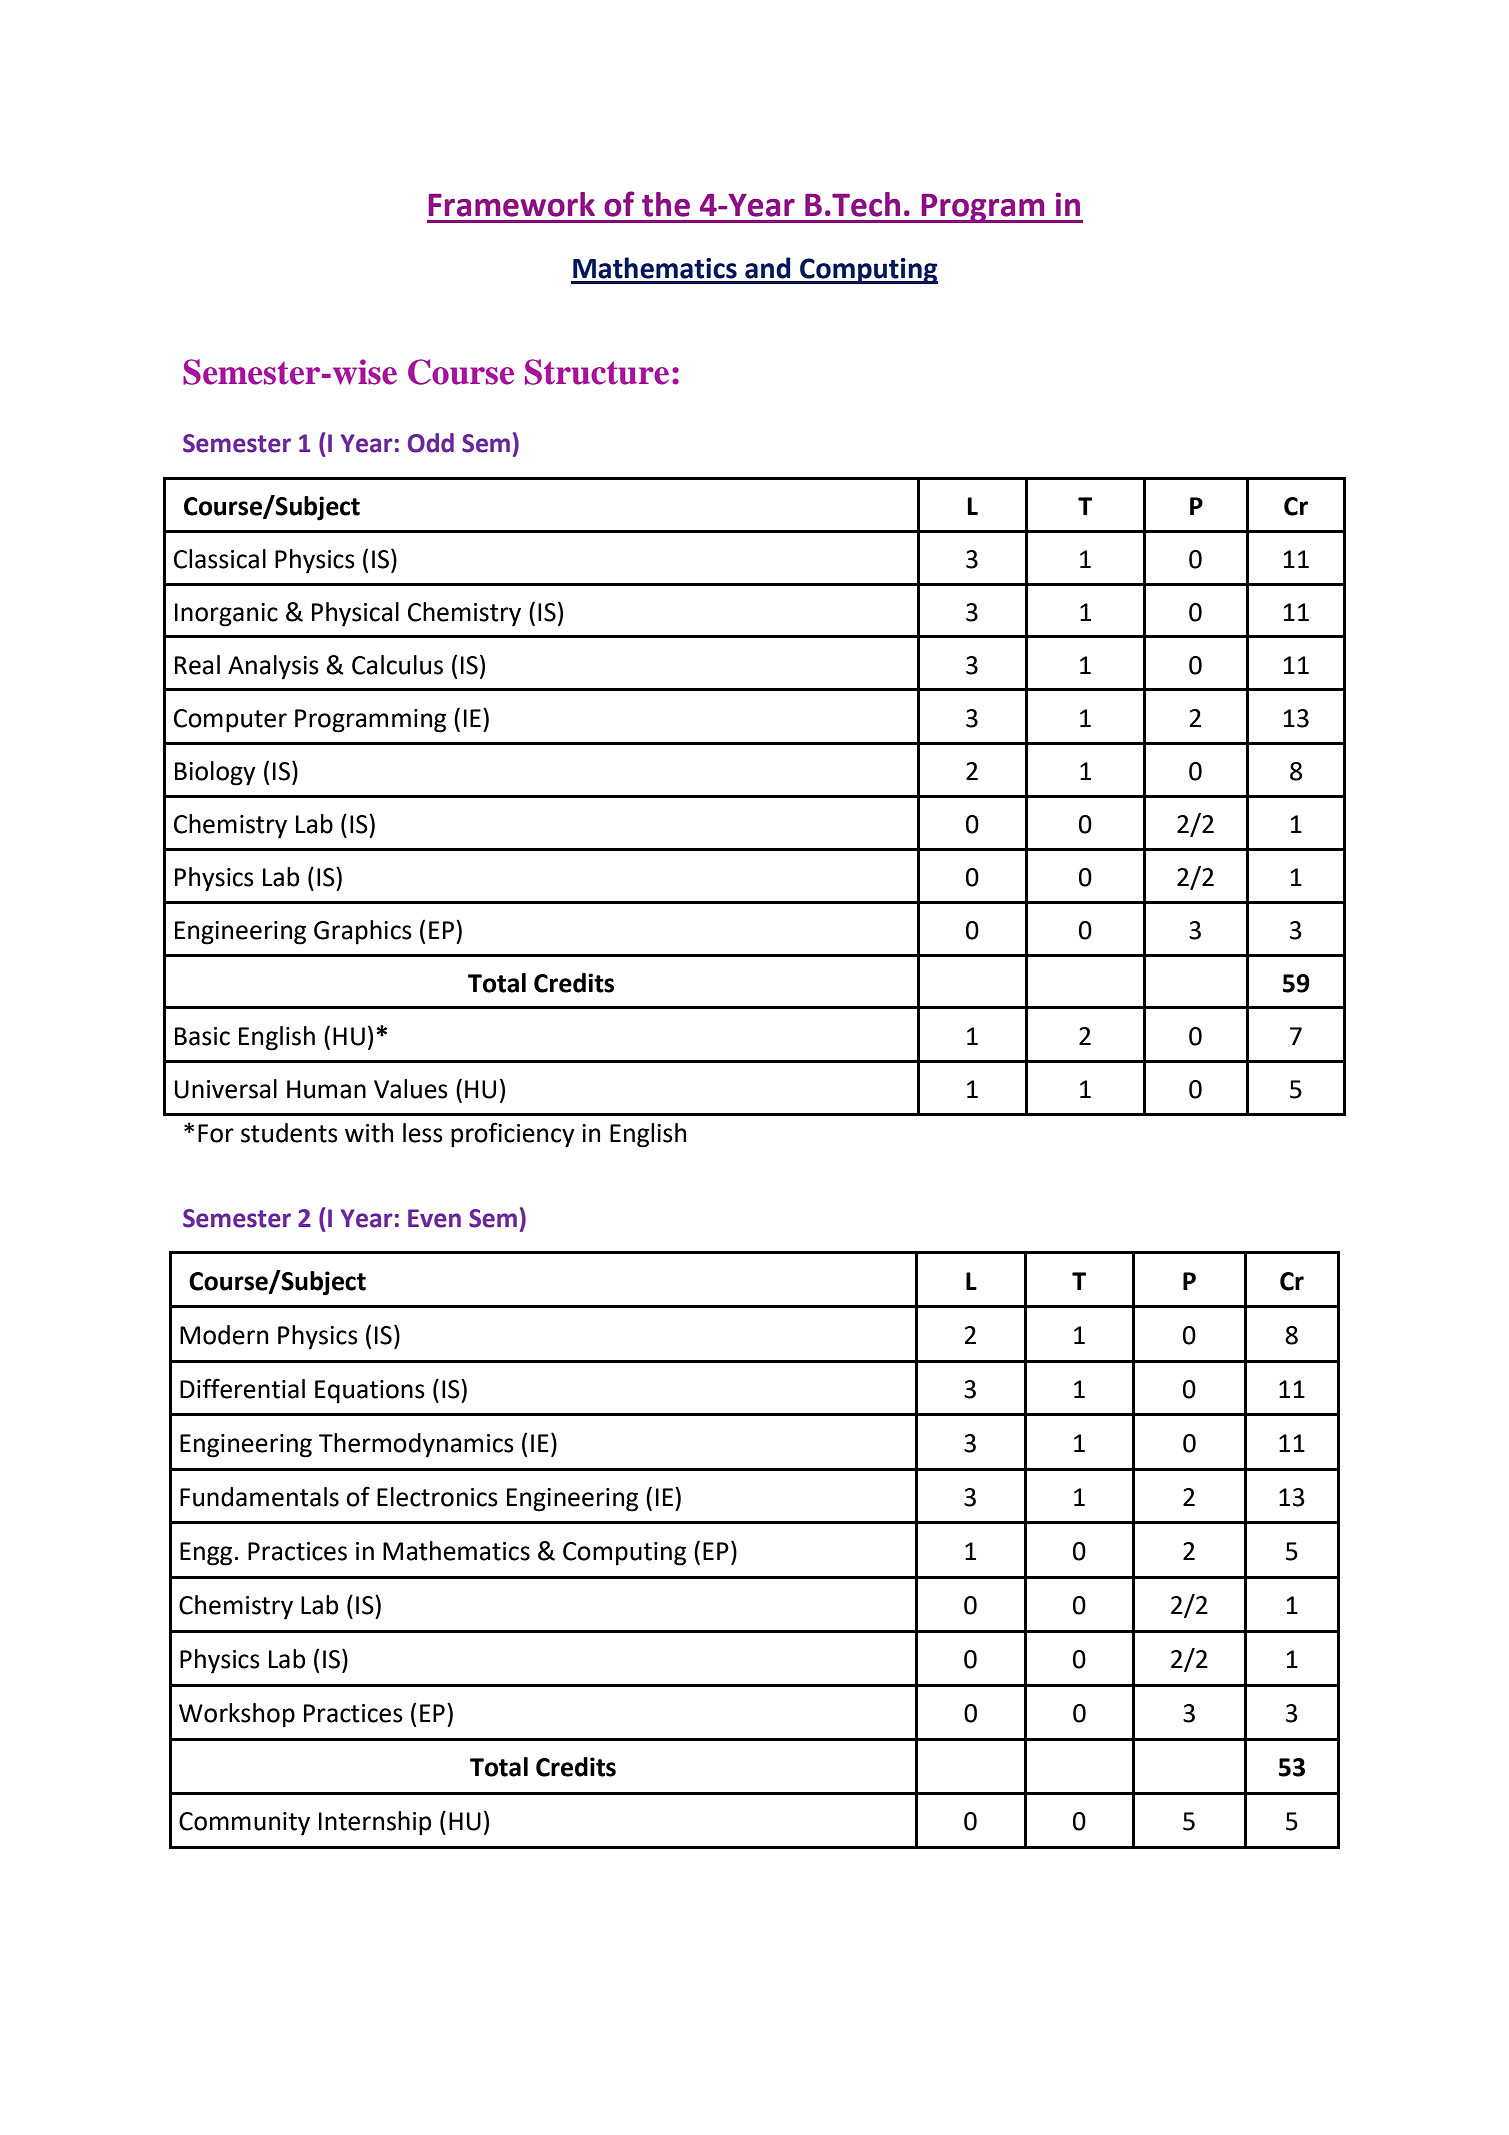 Image resolution: width=1509 pixels, height=2135 pixels. I want to click on proficiency, so click(513, 1135).
